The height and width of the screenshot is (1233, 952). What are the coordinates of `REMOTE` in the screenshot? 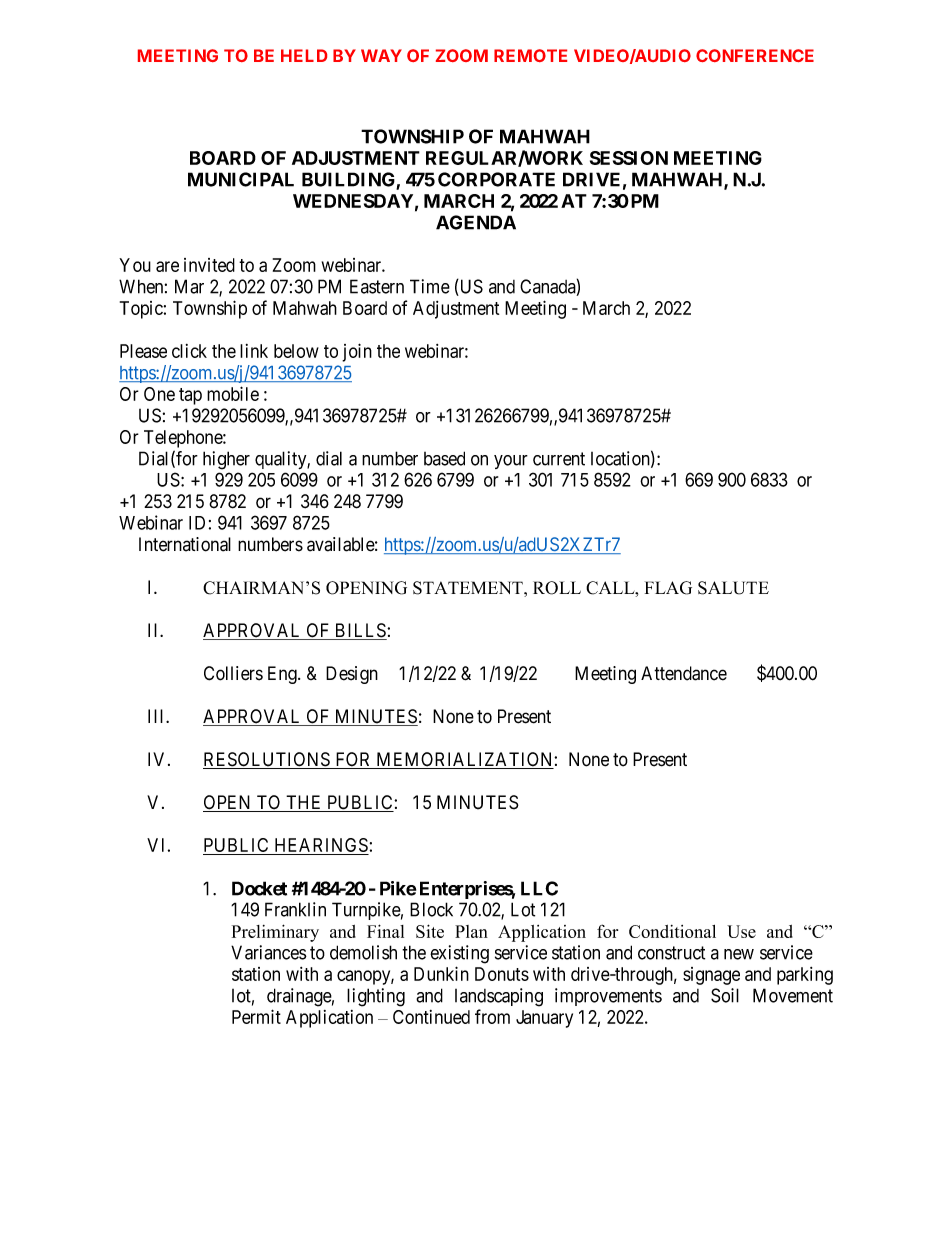 It's located at (530, 55).
